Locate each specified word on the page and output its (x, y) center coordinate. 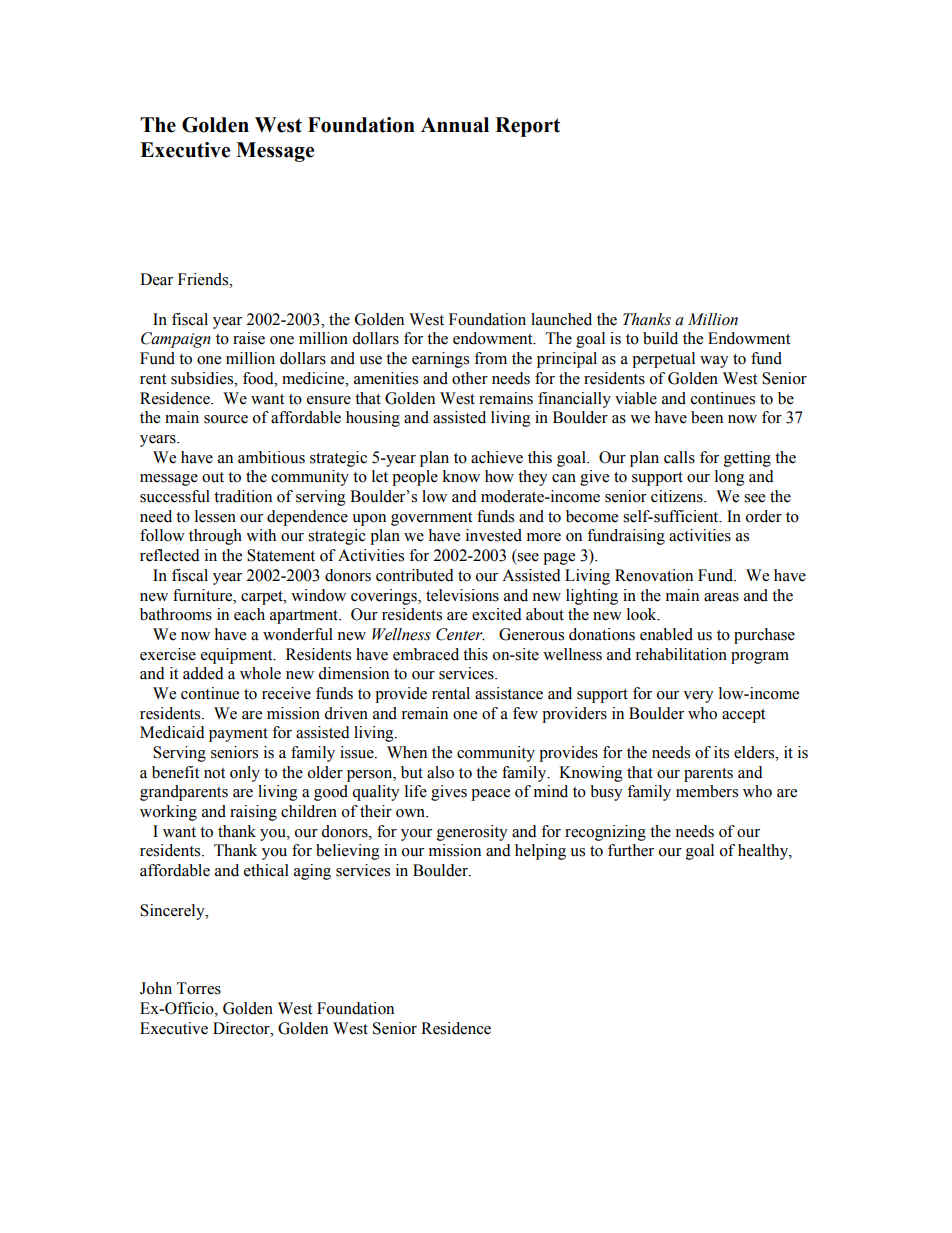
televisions (462, 595)
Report (527, 127)
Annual (455, 125)
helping (540, 852)
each (249, 614)
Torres (199, 988)
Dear (156, 279)
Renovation (654, 575)
